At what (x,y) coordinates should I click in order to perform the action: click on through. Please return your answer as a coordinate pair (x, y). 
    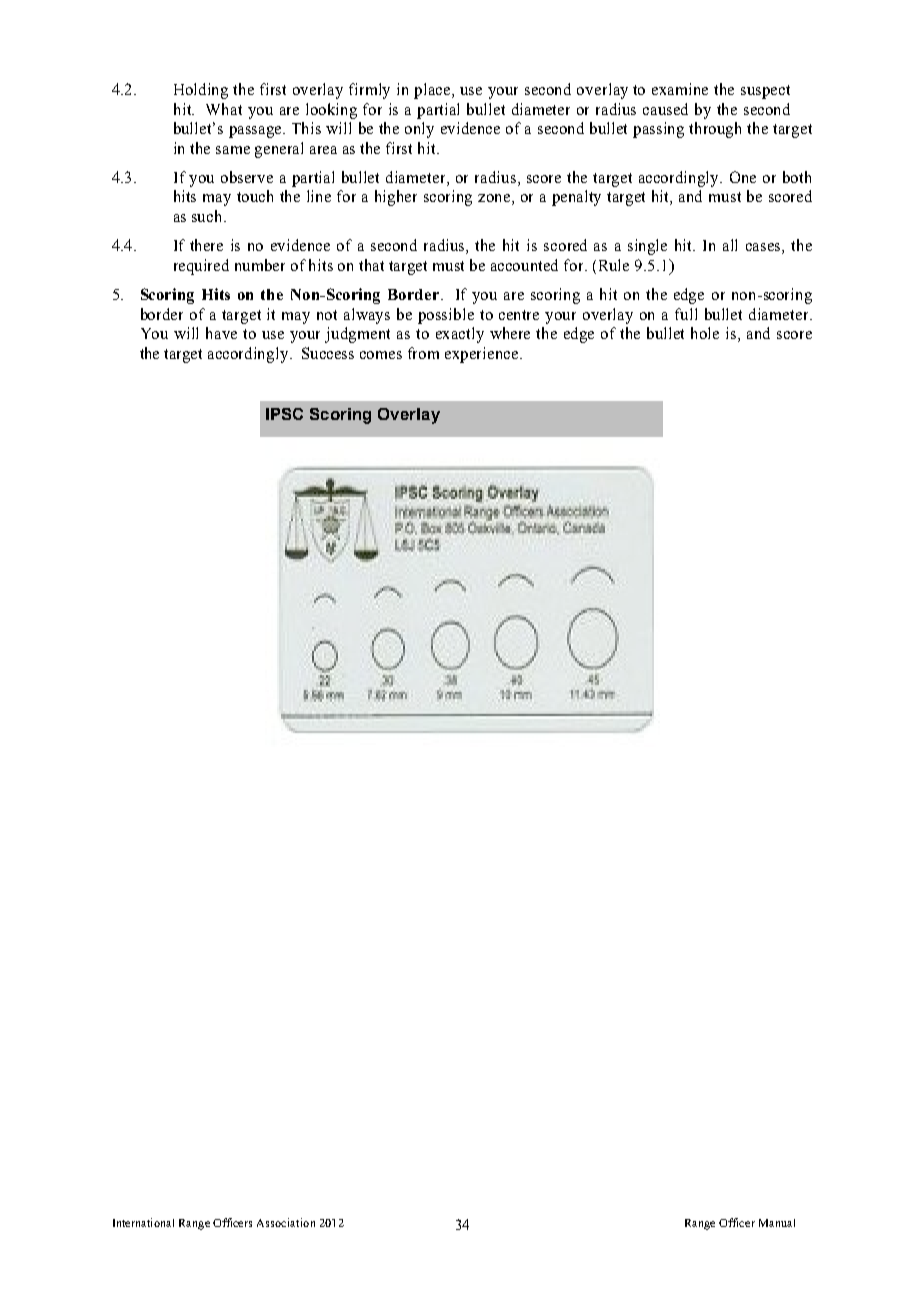
    Looking at the image, I should click on (715, 130).
